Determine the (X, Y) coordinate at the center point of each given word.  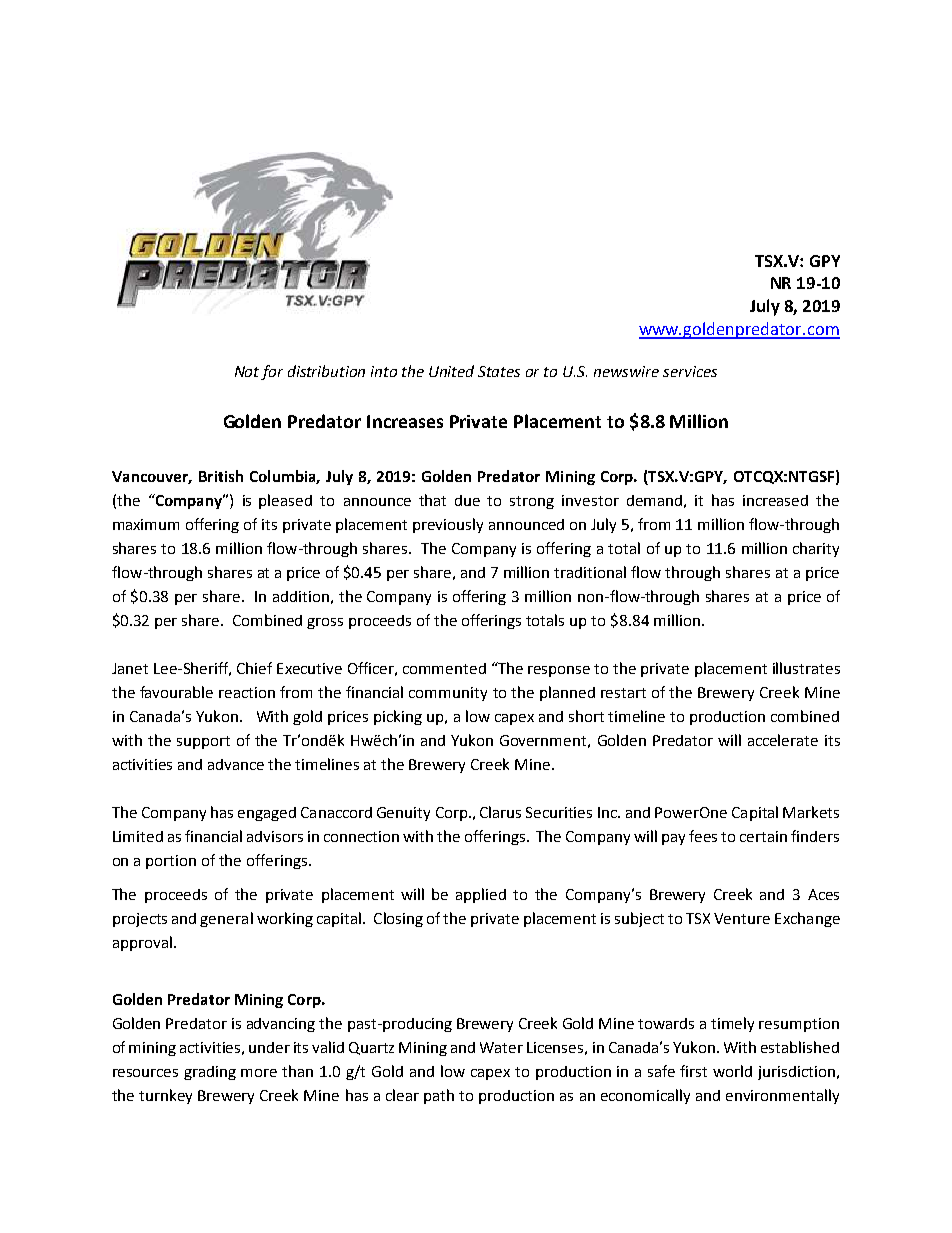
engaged (267, 814)
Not (247, 371)
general (226, 919)
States (499, 371)
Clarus (500, 812)
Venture (742, 918)
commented (444, 668)
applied (481, 895)
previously (448, 525)
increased (775, 500)
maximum (146, 524)
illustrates (806, 668)
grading (210, 1073)
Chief (254, 668)
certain (763, 836)
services (690, 371)
